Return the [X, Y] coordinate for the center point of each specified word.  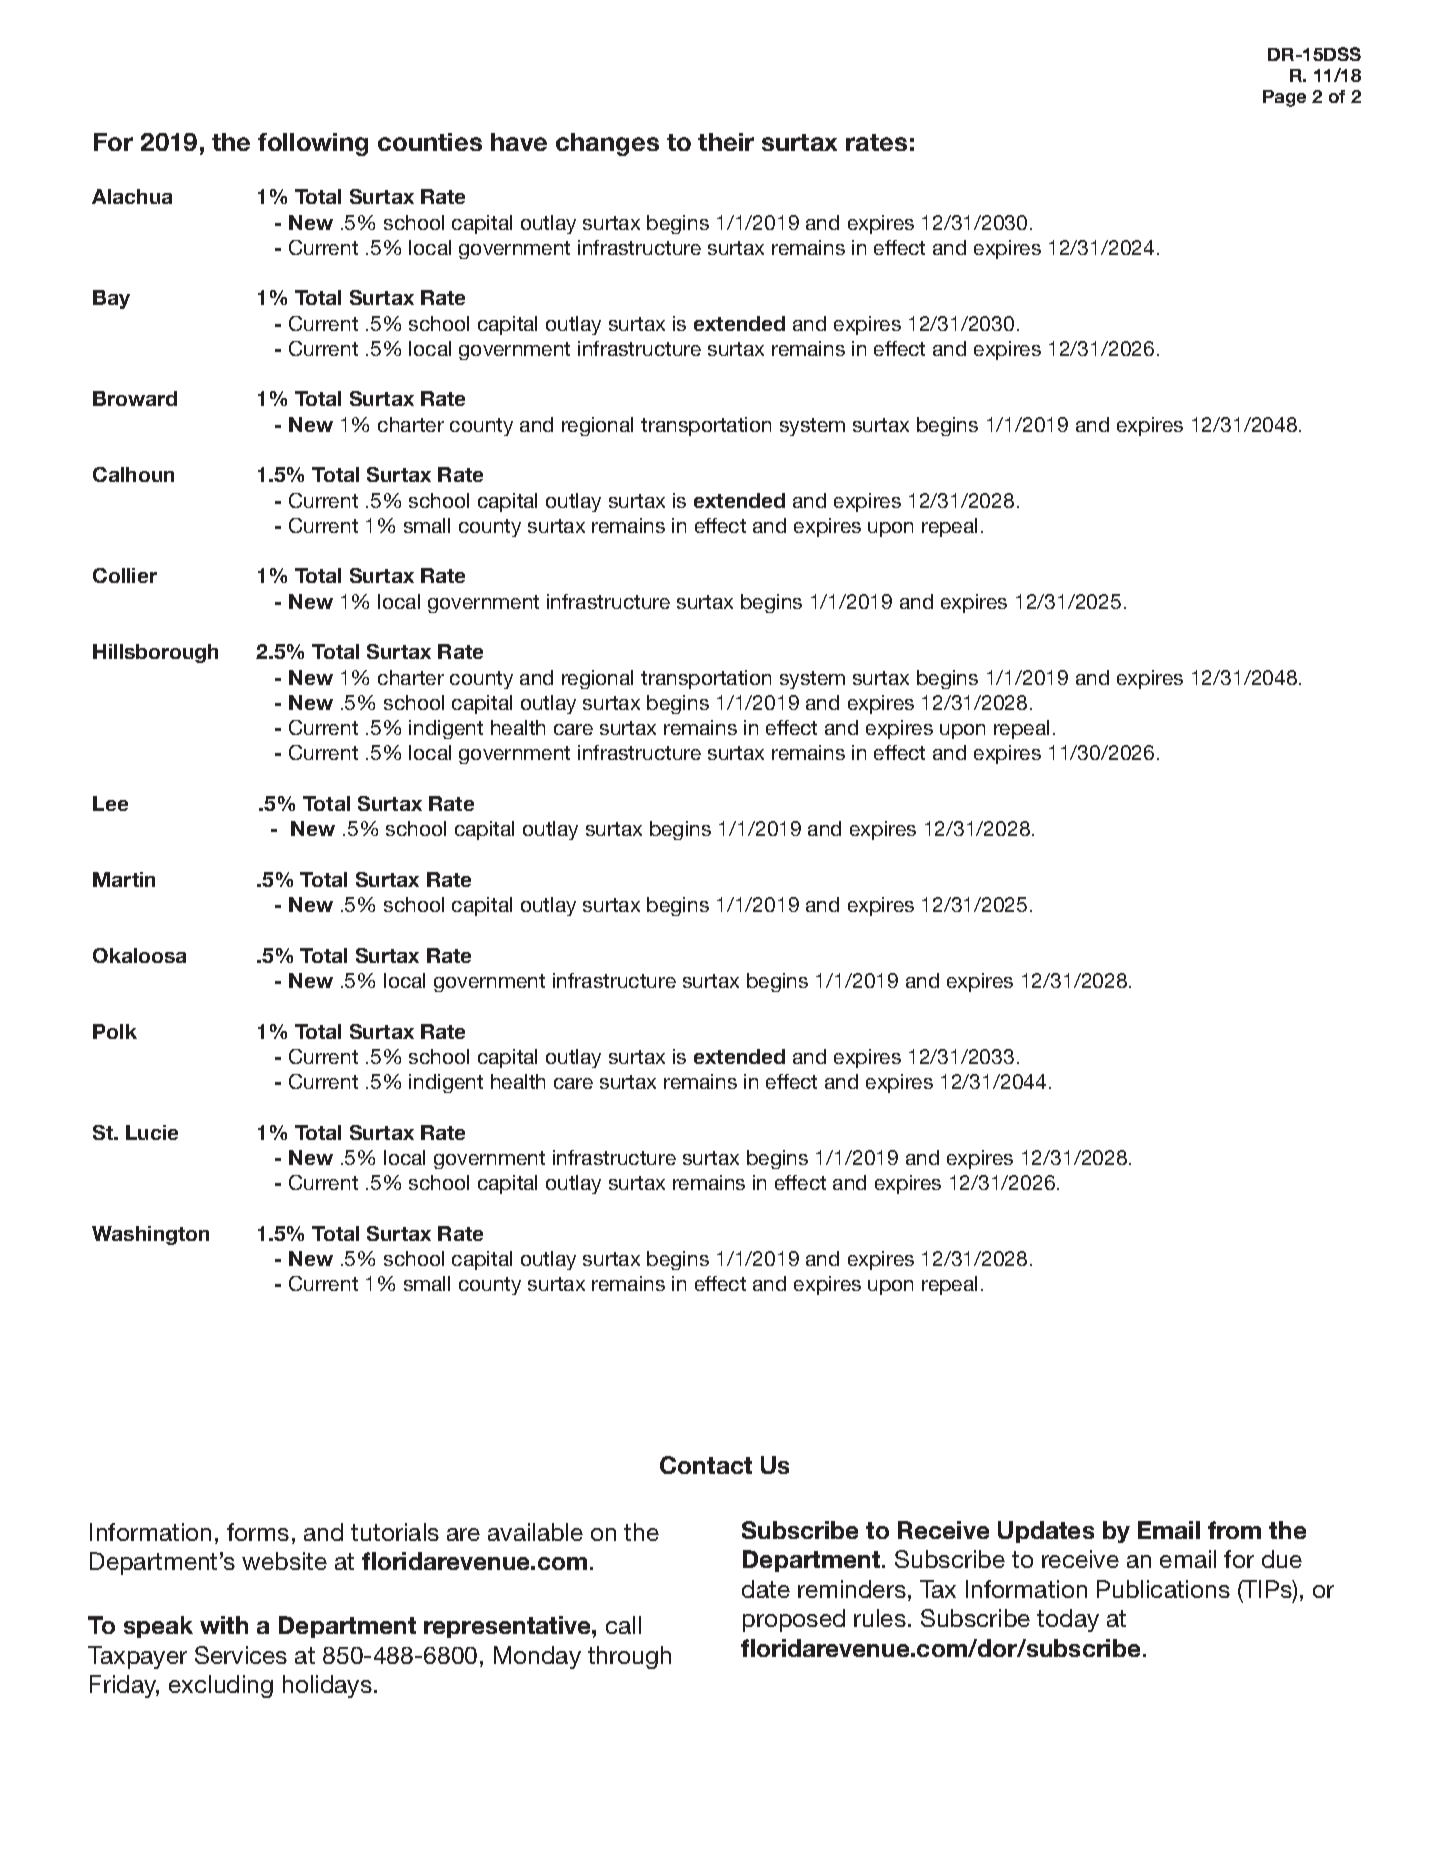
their [726, 142]
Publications [1163, 1589]
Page [1284, 98]
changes [607, 144]
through [629, 1657]
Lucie [152, 1132]
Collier [125, 575]
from [1234, 1530]
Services [241, 1655]
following [313, 144]
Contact [706, 1465]
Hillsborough [155, 653]
